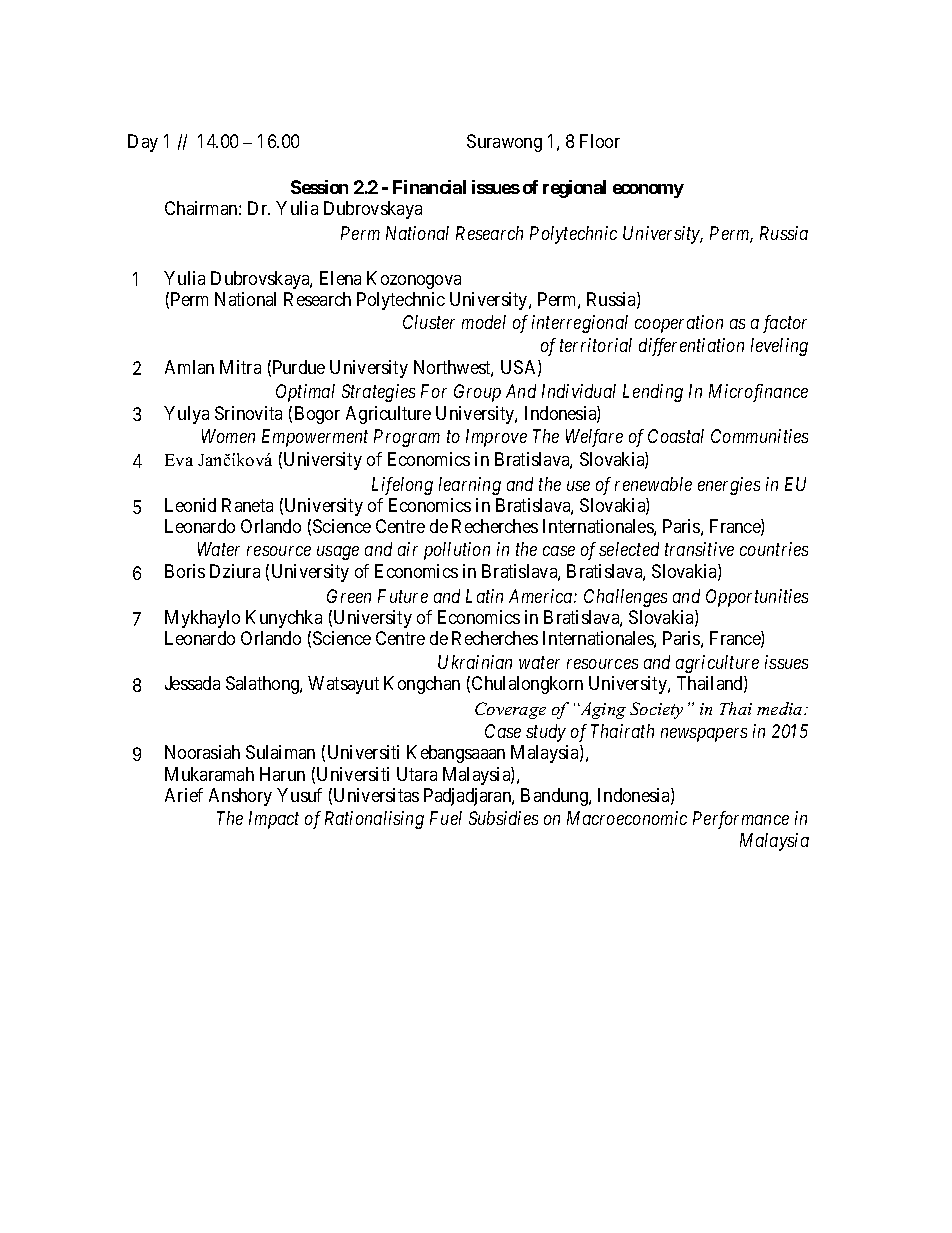 The height and width of the screenshot is (1233, 952). Describe the element at coordinates (185, 571) in the screenshot. I see `Boris` at that location.
